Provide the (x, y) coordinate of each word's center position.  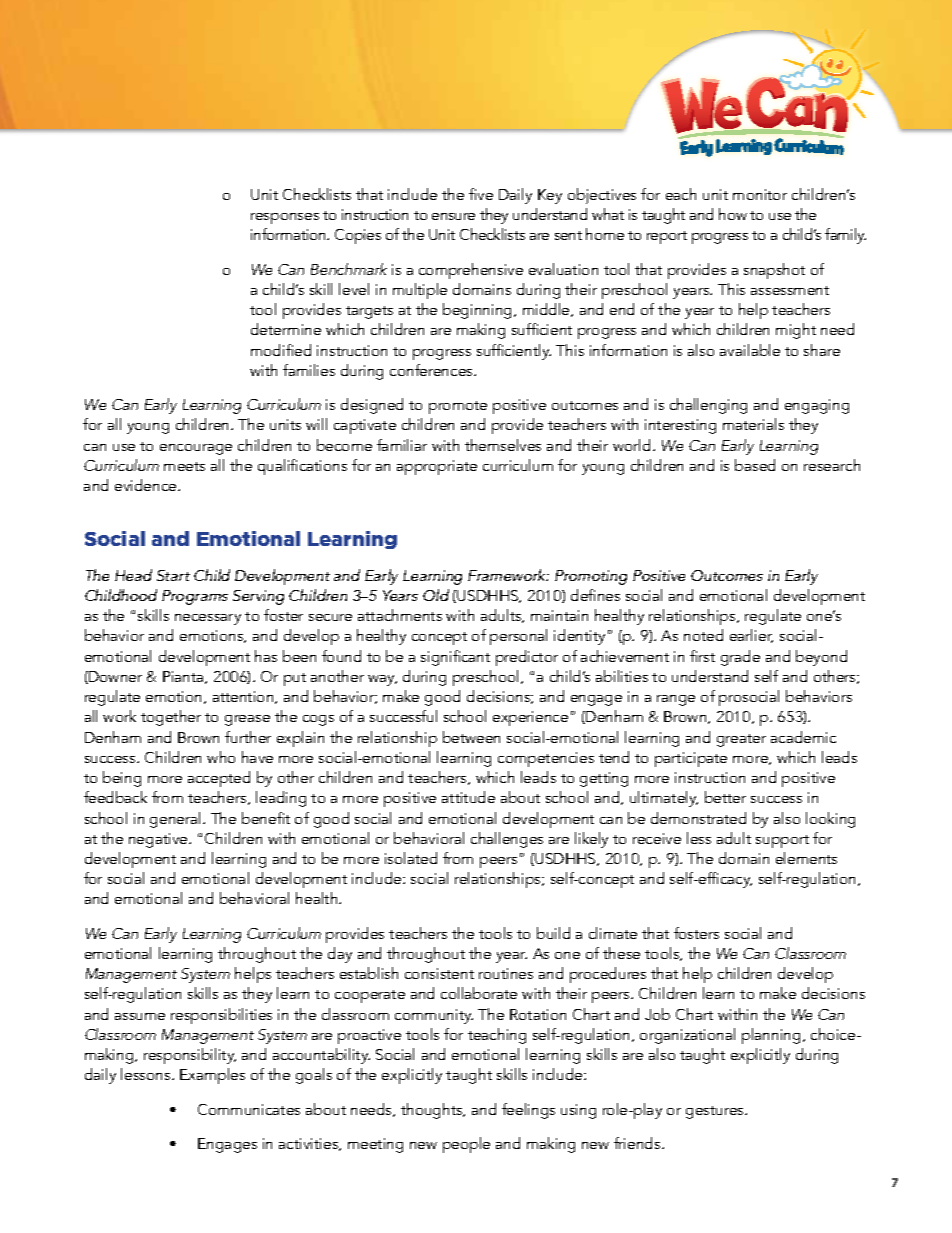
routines (506, 973)
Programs (195, 597)
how (733, 214)
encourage (196, 449)
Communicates (249, 1109)
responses (285, 218)
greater (741, 740)
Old (436, 595)
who (221, 757)
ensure (453, 216)
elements (806, 858)
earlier (751, 636)
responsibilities (221, 1016)
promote (458, 407)
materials (753, 424)
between (471, 737)
